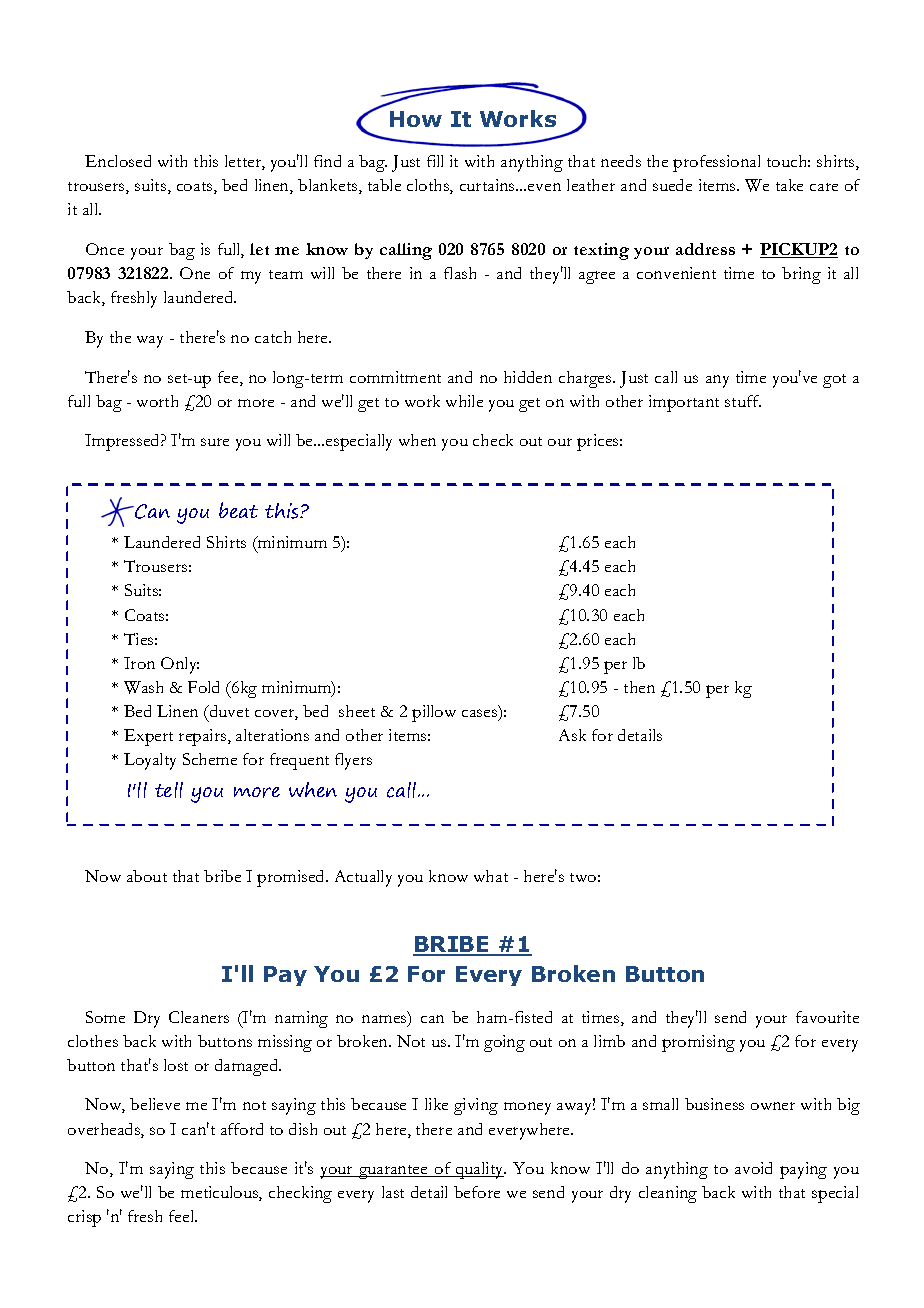 The image size is (924, 1308). Describe the element at coordinates (357, 711) in the screenshot. I see `sheet` at that location.
